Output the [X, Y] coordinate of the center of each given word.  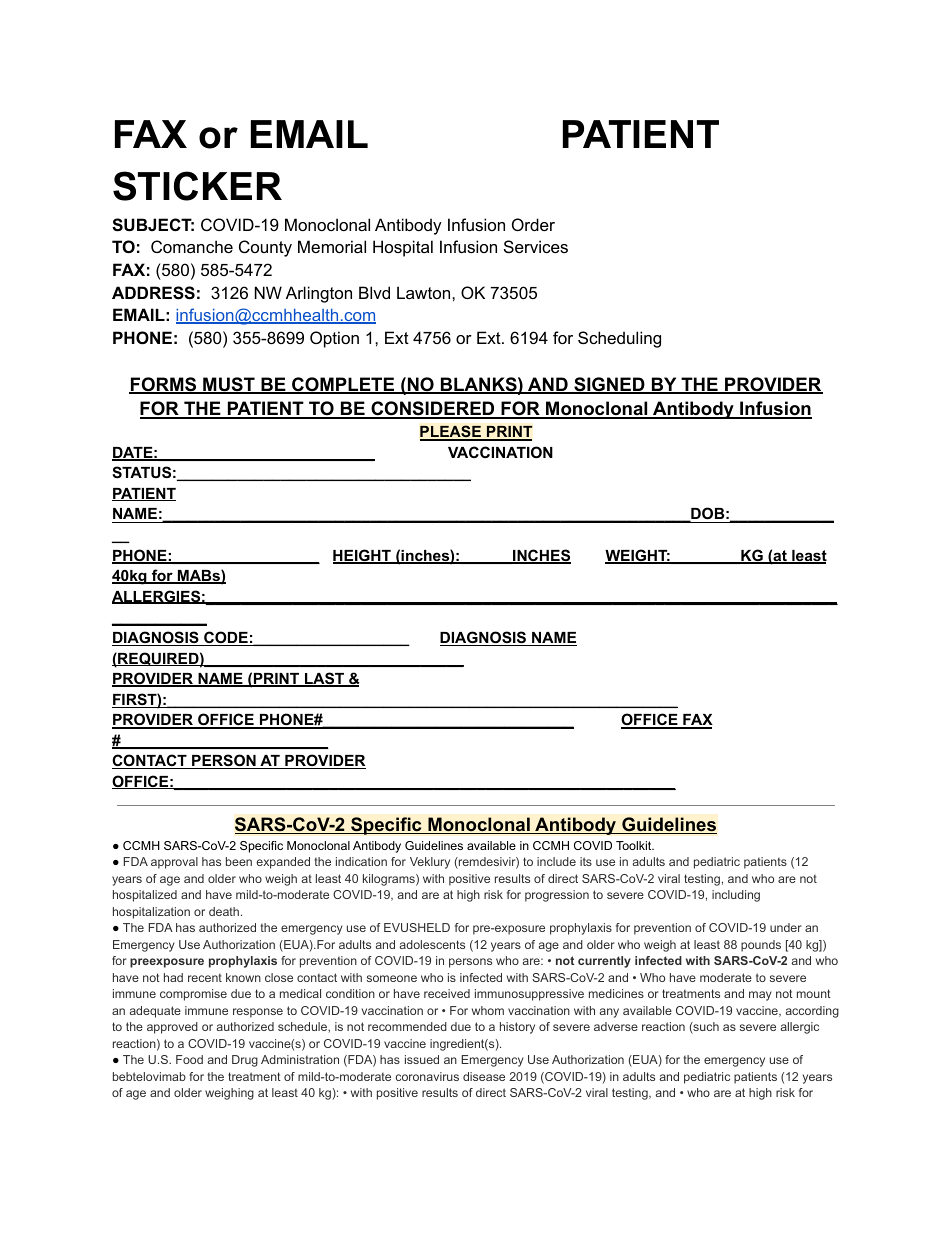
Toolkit [635, 845]
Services [536, 246]
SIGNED [609, 385]
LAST [325, 679]
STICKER [197, 186]
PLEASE [451, 432]
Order [533, 224]
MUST [229, 385]
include [556, 861]
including [736, 896]
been [239, 861]
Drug [245, 1061]
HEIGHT [363, 556]
